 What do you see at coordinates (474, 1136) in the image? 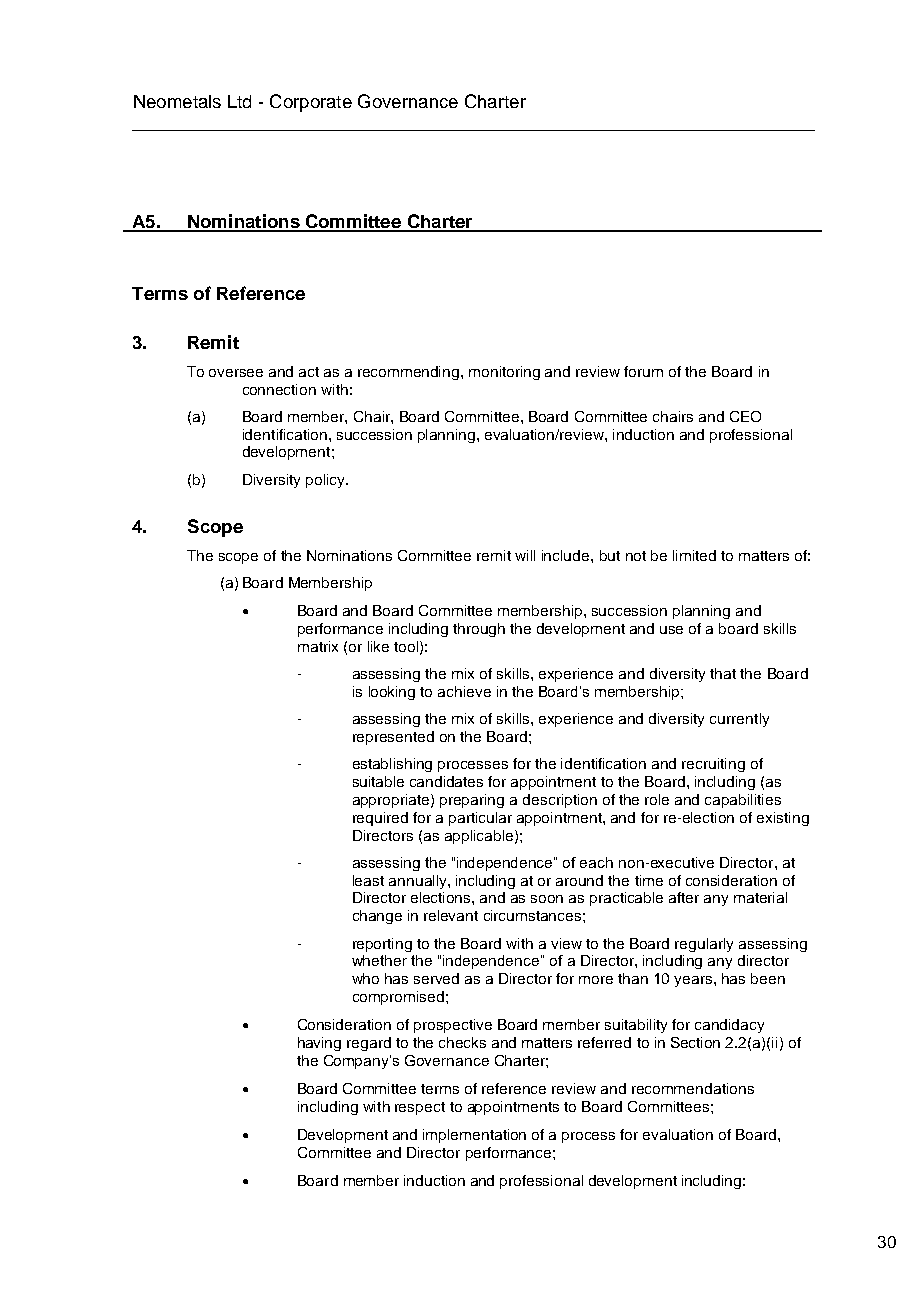
I see `implementation` at bounding box center [474, 1136].
